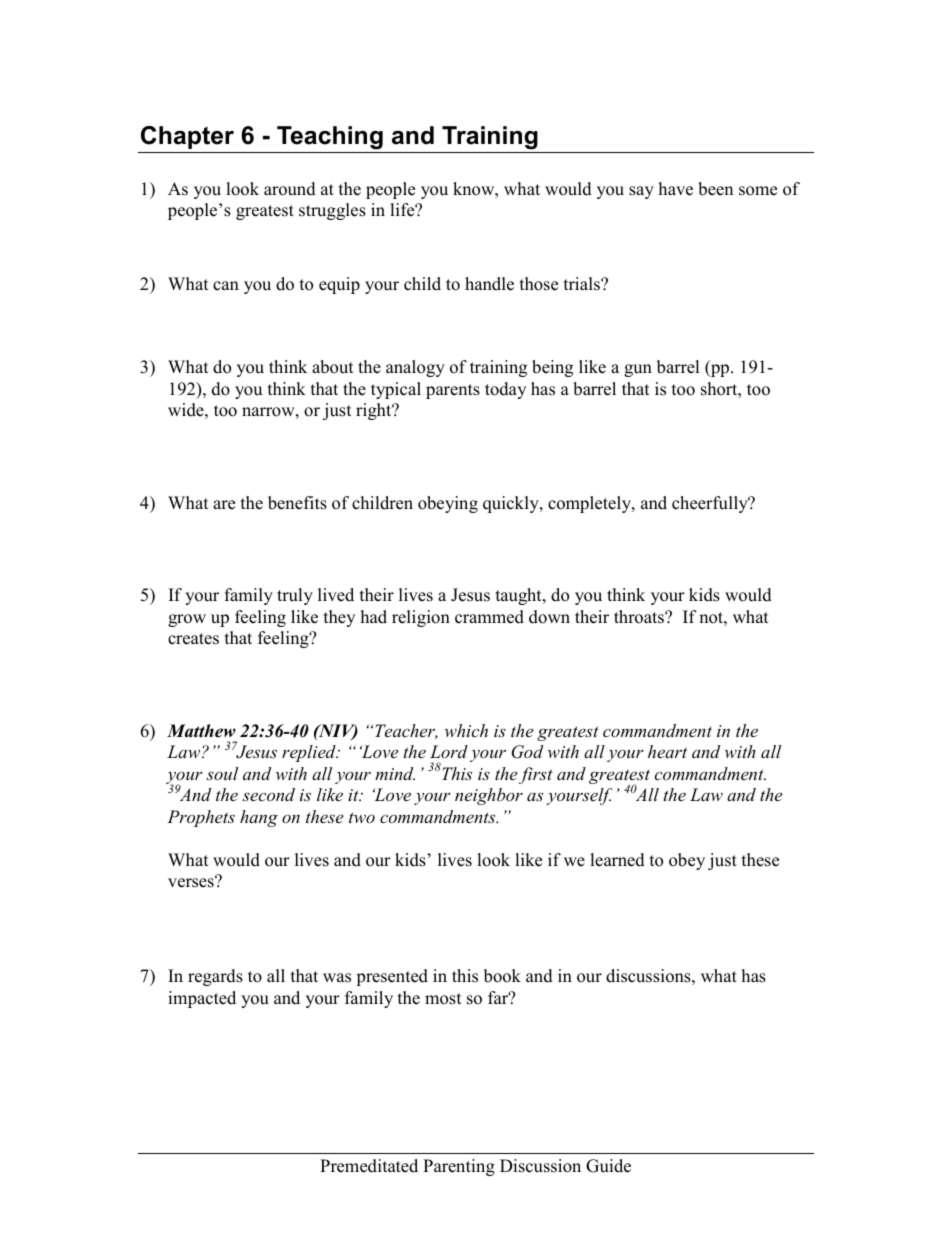  Describe the element at coordinates (459, 1167) in the screenshot. I see `Parenting` at that location.
